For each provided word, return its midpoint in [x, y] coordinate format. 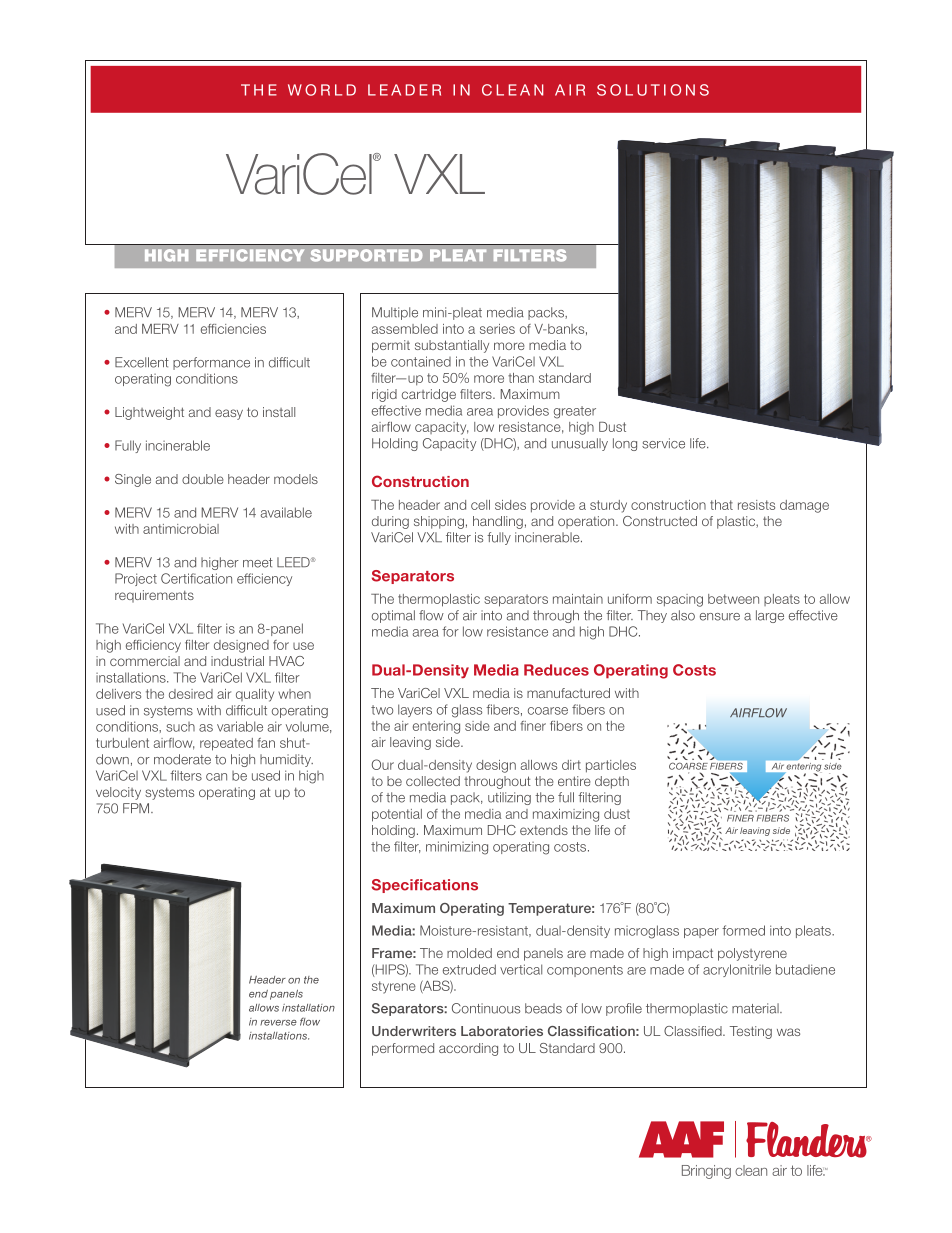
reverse [278, 1023]
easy [229, 414]
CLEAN [513, 90]
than [521, 378]
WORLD [322, 90]
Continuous [486, 1008]
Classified [694, 1031]
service [663, 443]
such [180, 727]
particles [611, 766]
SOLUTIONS [653, 90]
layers [415, 710]
